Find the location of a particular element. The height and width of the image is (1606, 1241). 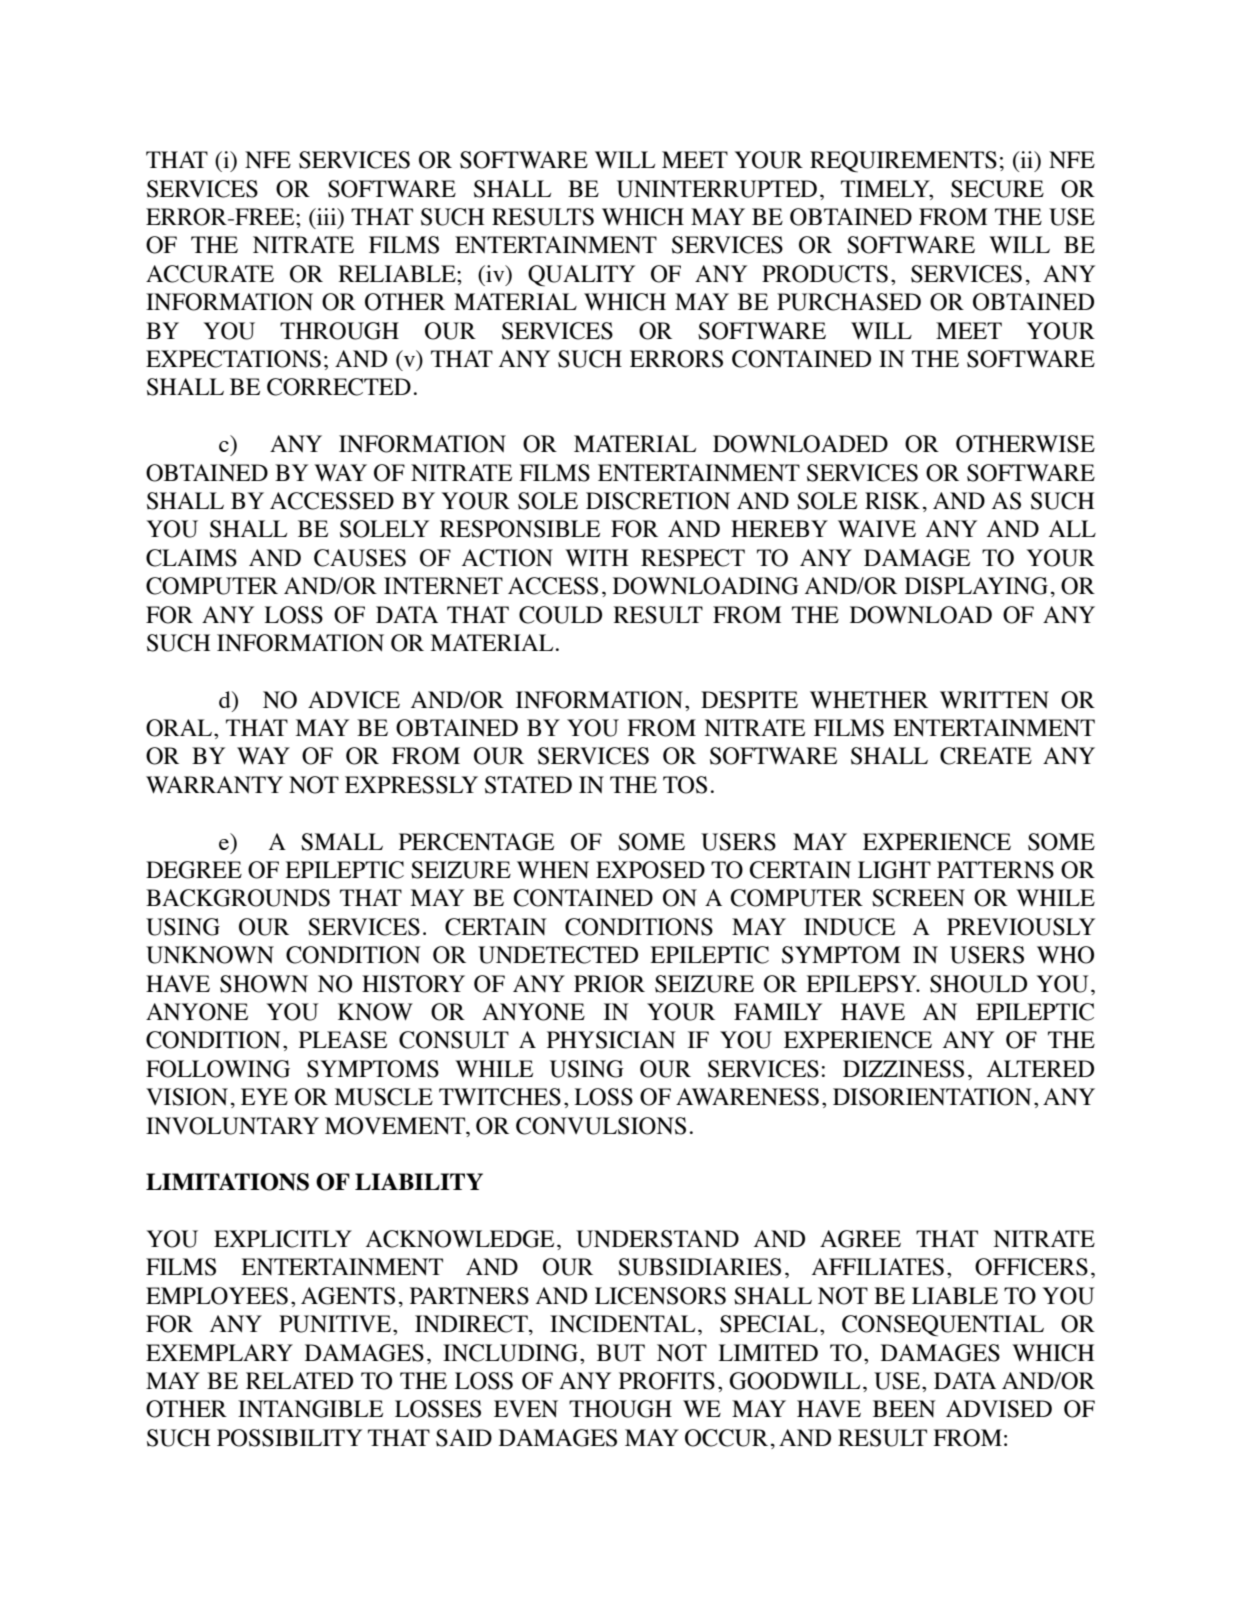

UNINTERRUPTED is located at coordinates (717, 189).
